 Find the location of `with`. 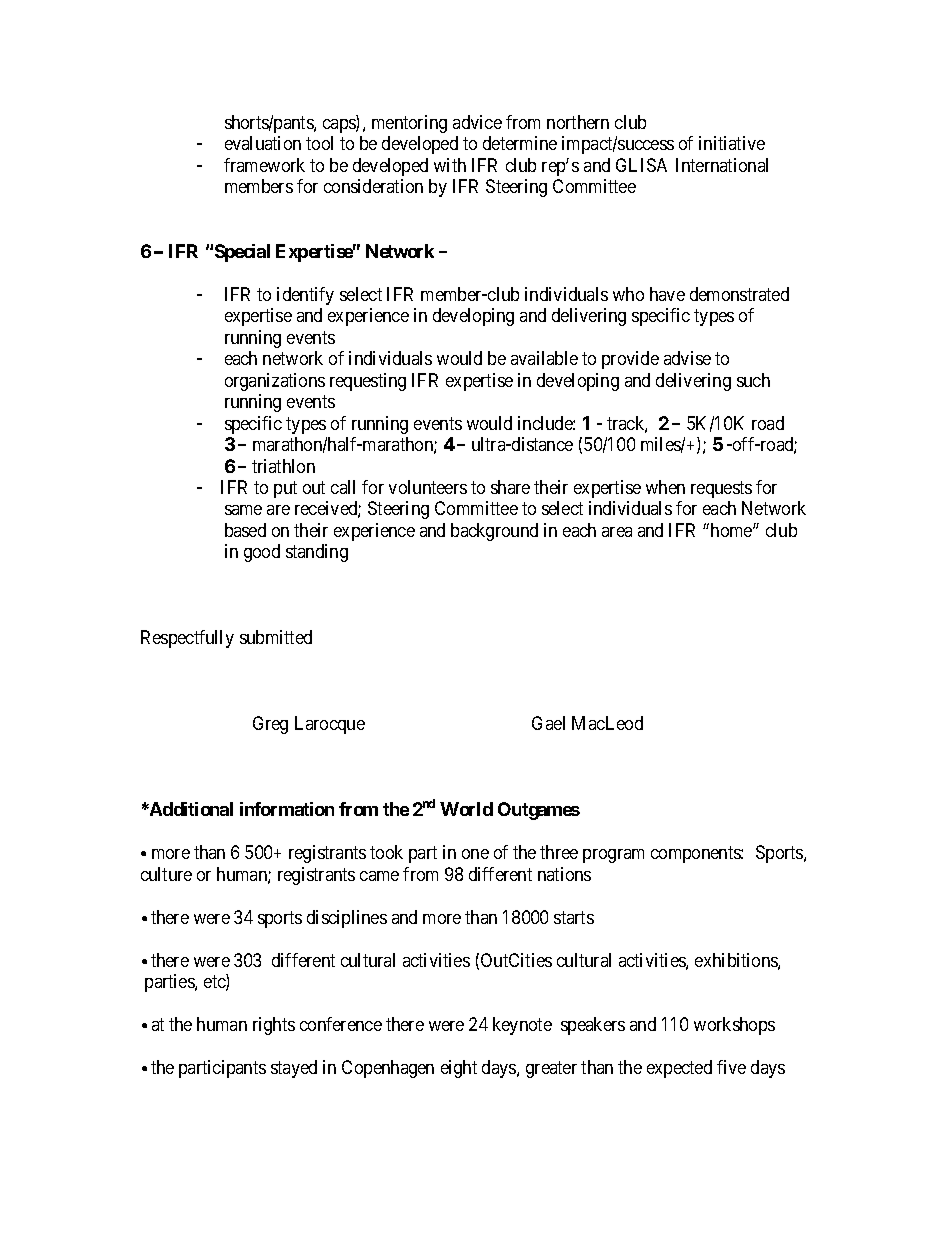

with is located at coordinates (450, 165).
